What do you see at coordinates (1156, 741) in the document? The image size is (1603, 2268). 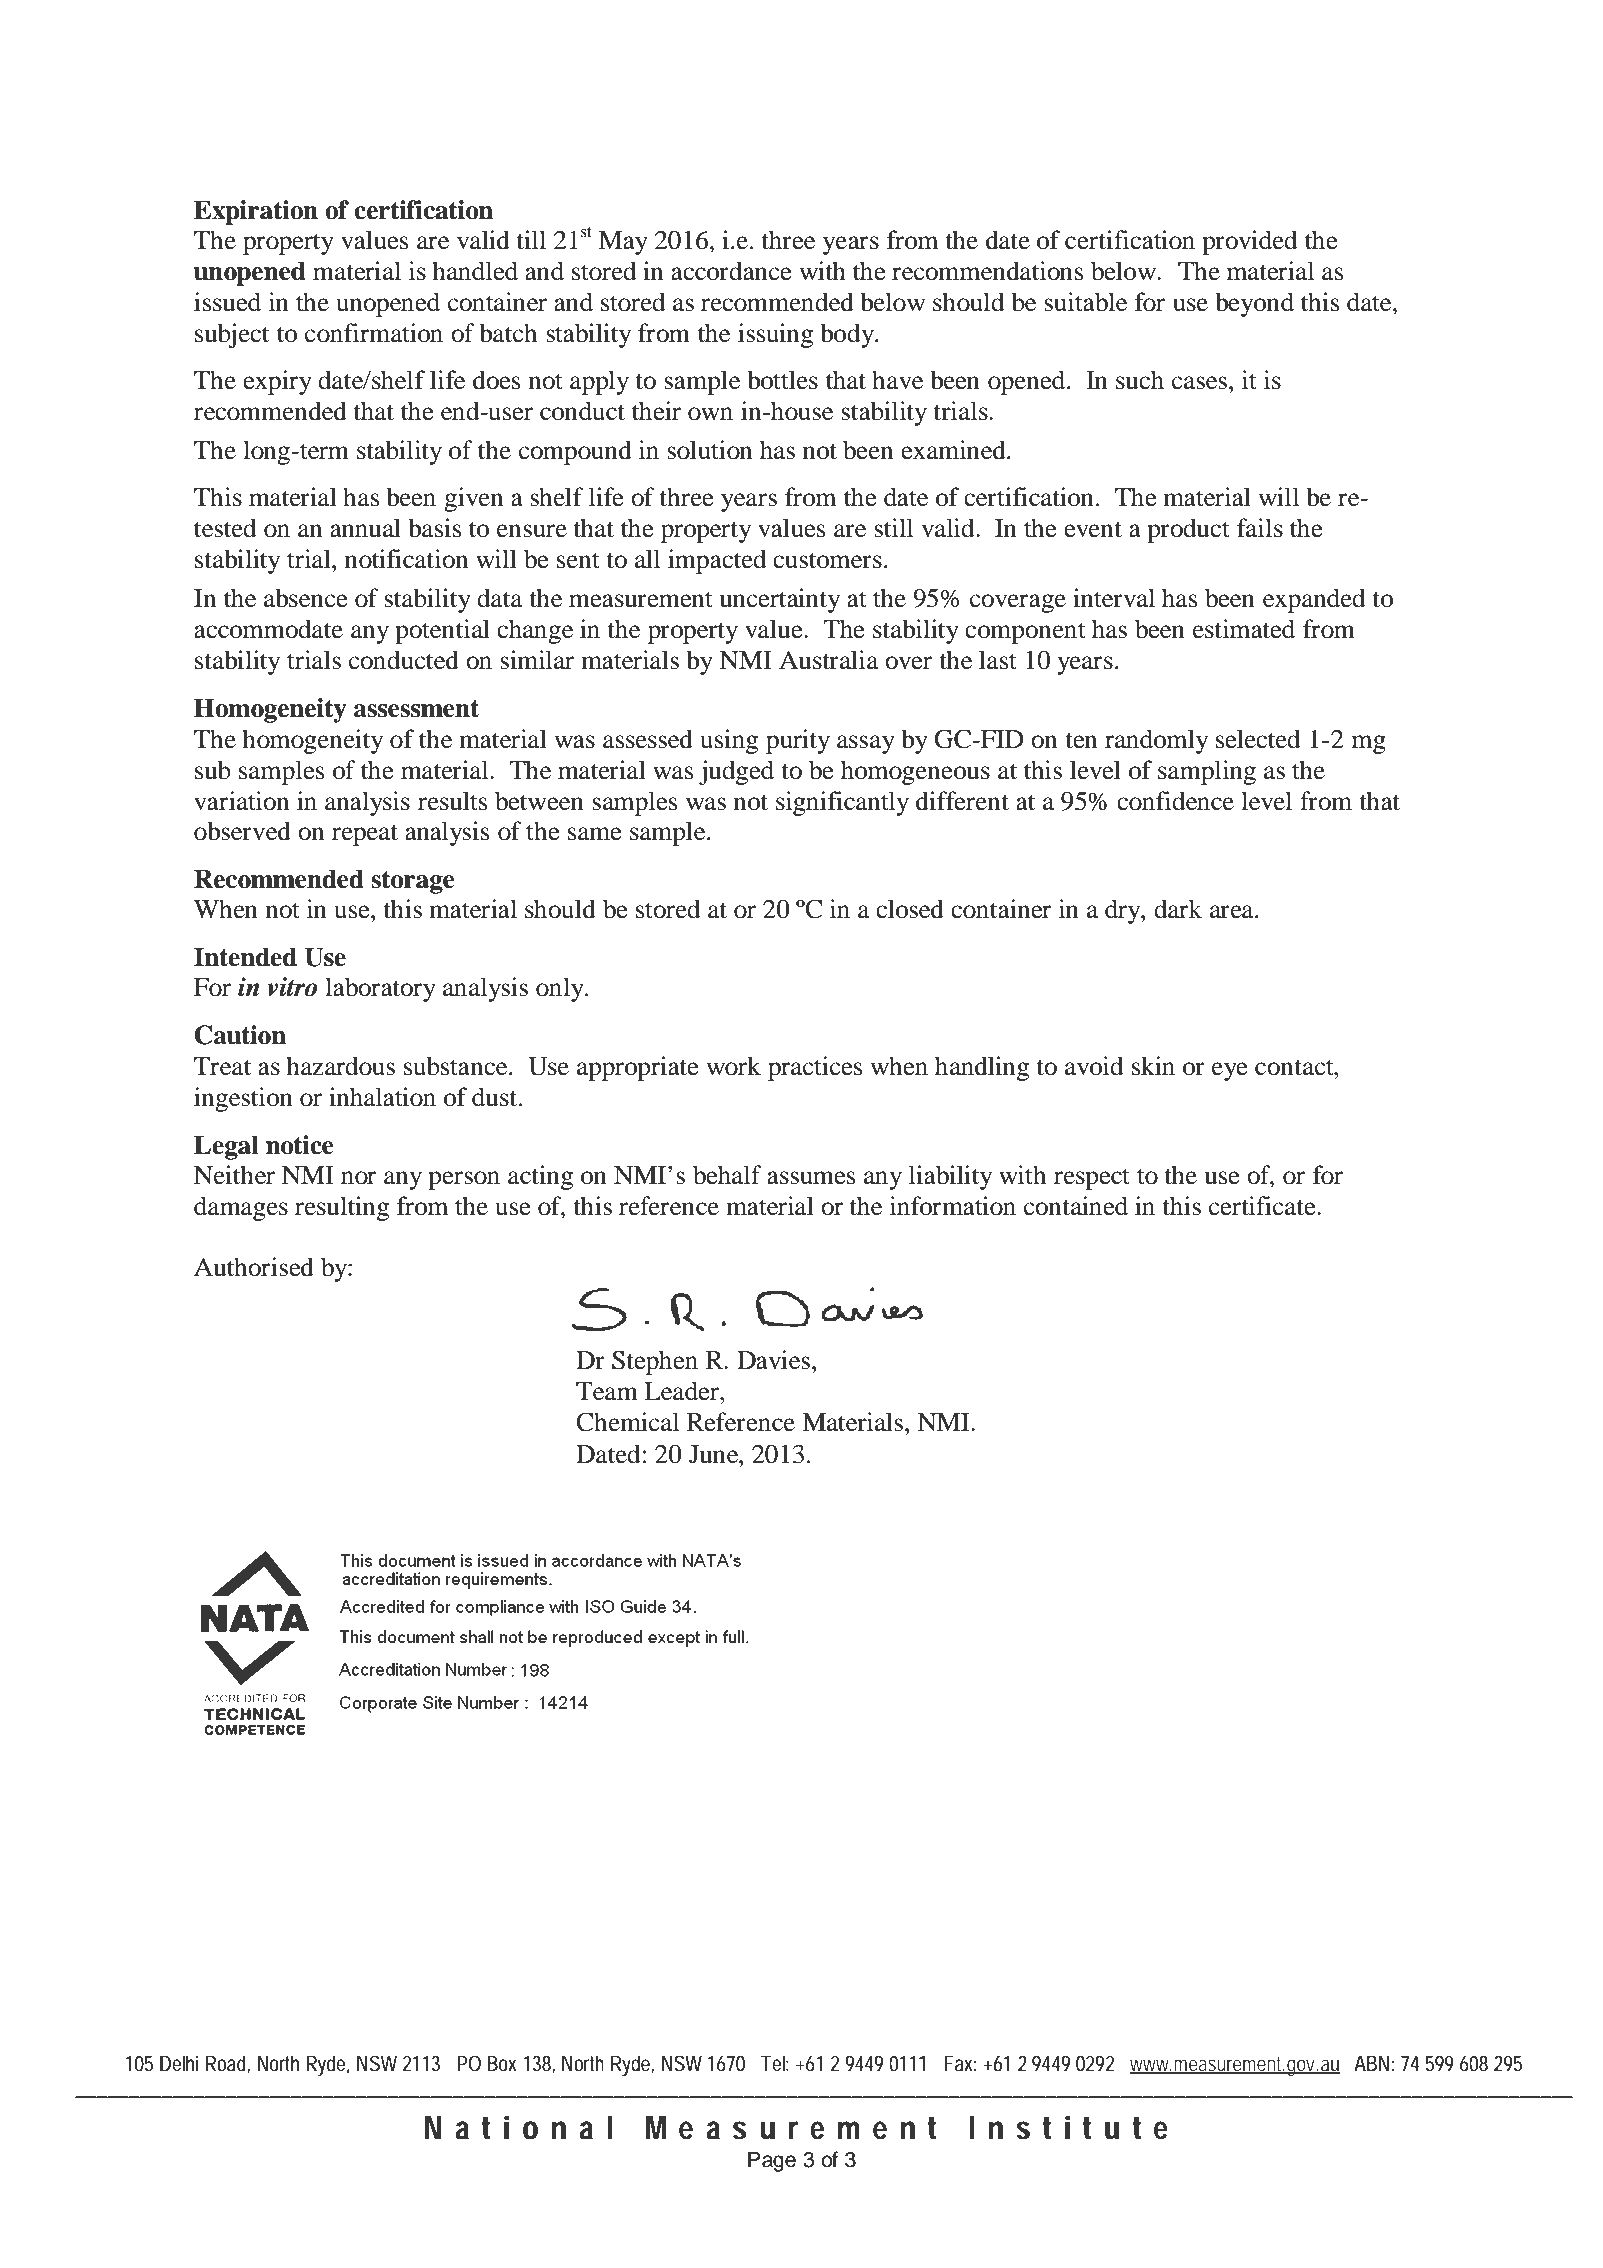 I see `randomly` at bounding box center [1156, 741].
